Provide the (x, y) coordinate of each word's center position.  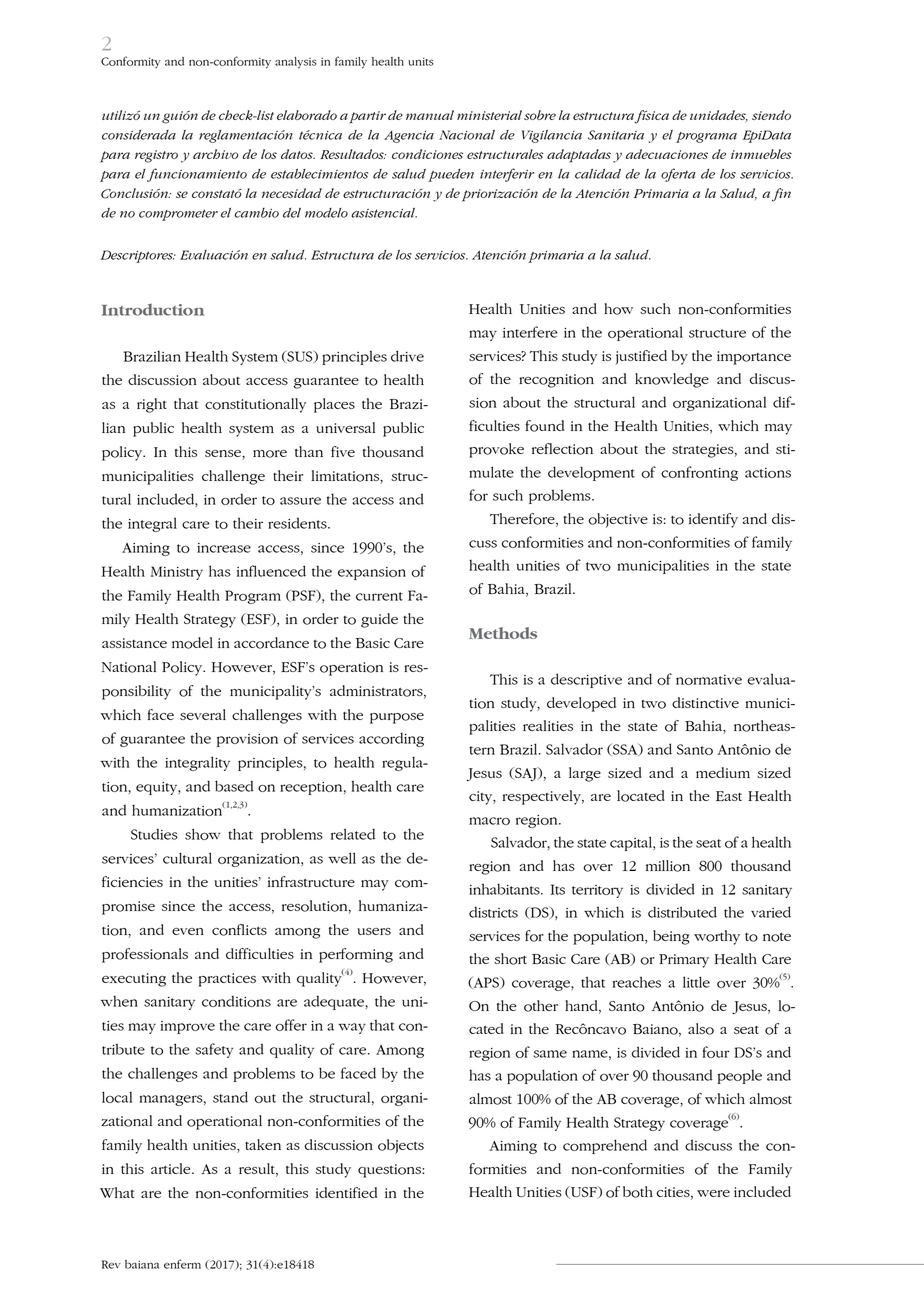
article (172, 1168)
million (668, 866)
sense (224, 453)
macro (489, 821)
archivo (215, 154)
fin (781, 195)
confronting (699, 473)
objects (401, 1146)
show (203, 834)
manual (430, 115)
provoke (496, 450)
